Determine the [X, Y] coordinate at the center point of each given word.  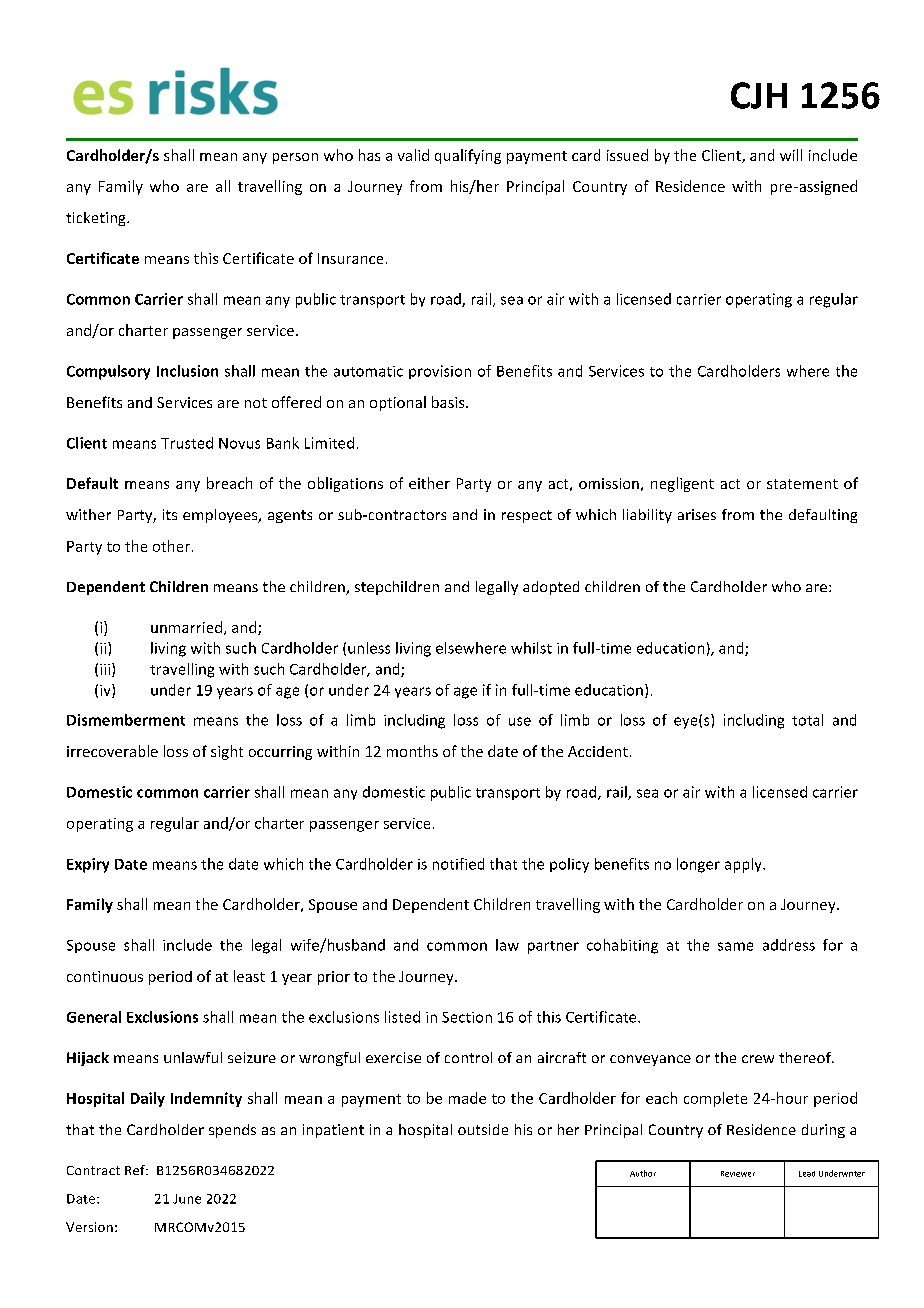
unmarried [186, 627]
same [735, 946]
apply [744, 865]
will [791, 155]
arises [697, 514]
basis [449, 402]
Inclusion [187, 371]
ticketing [97, 219]
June [187, 1199]
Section [467, 1017]
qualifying [468, 156]
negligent [682, 484]
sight [227, 752]
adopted [551, 588]
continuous [105, 976]
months [412, 751]
